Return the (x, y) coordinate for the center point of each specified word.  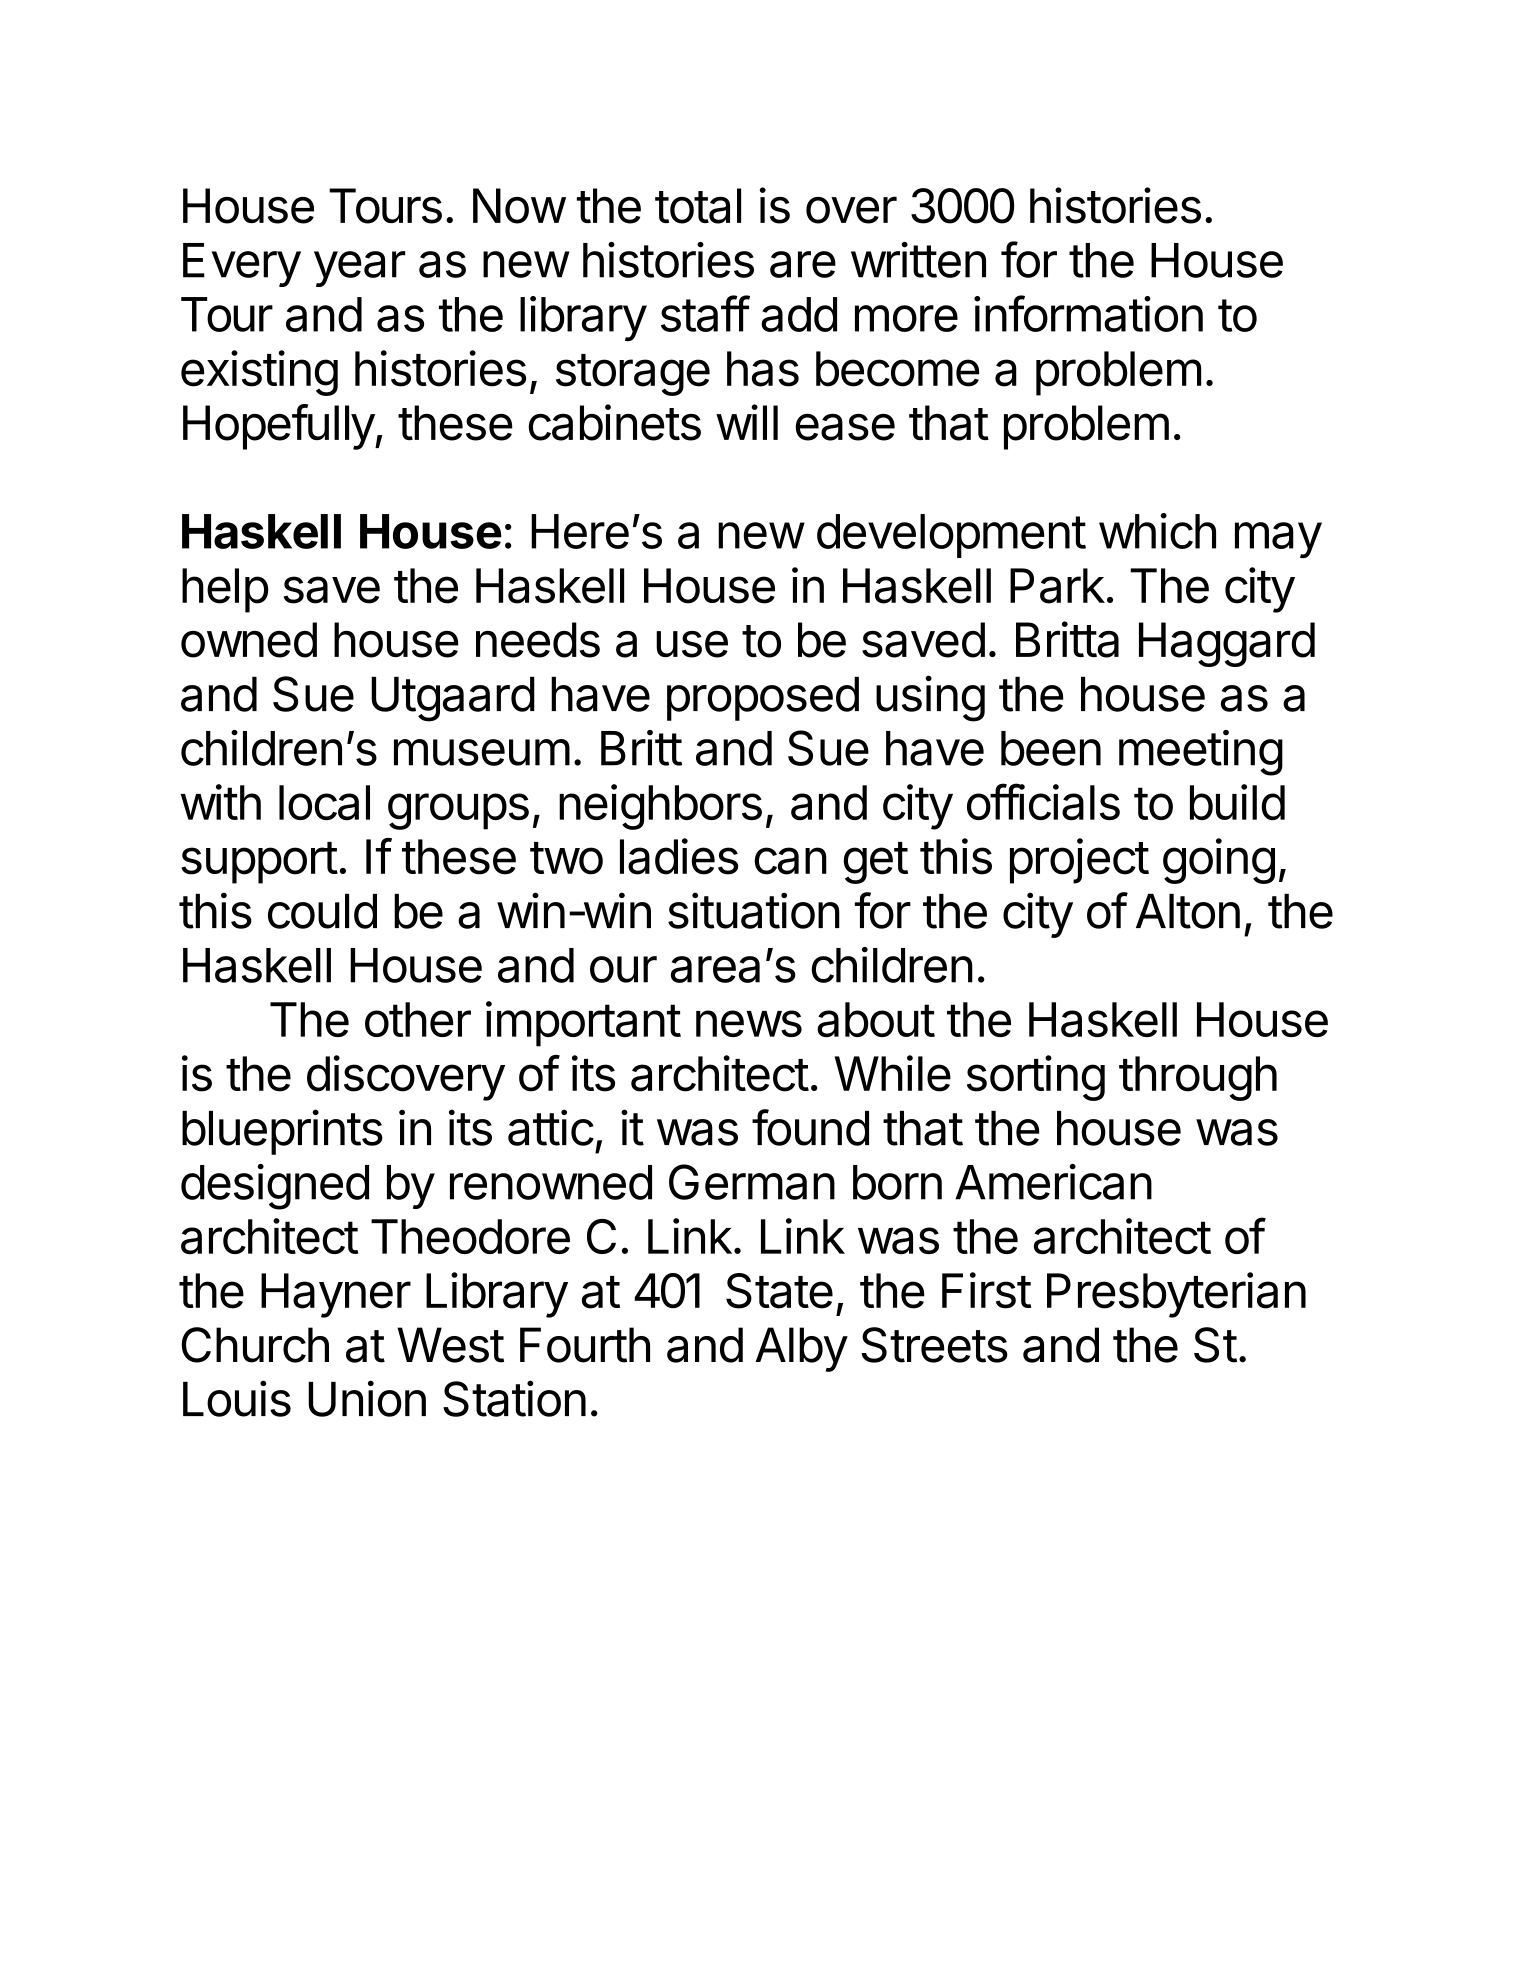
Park (1057, 586)
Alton (1188, 911)
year (360, 269)
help (225, 590)
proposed (763, 699)
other (418, 1019)
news (749, 1023)
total (698, 206)
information (1088, 313)
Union (367, 1398)
